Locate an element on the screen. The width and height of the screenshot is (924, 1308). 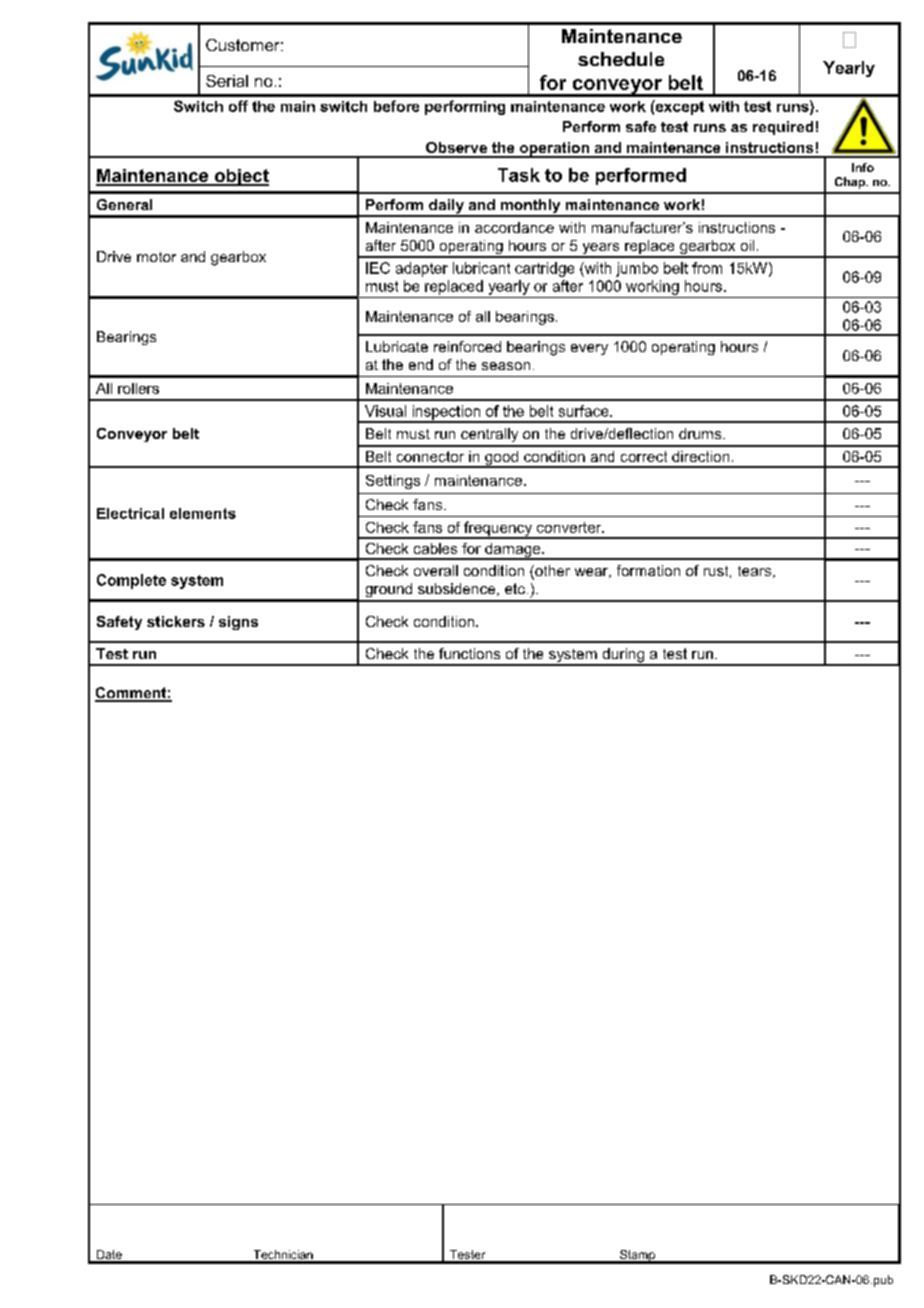
good is located at coordinates (501, 459).
